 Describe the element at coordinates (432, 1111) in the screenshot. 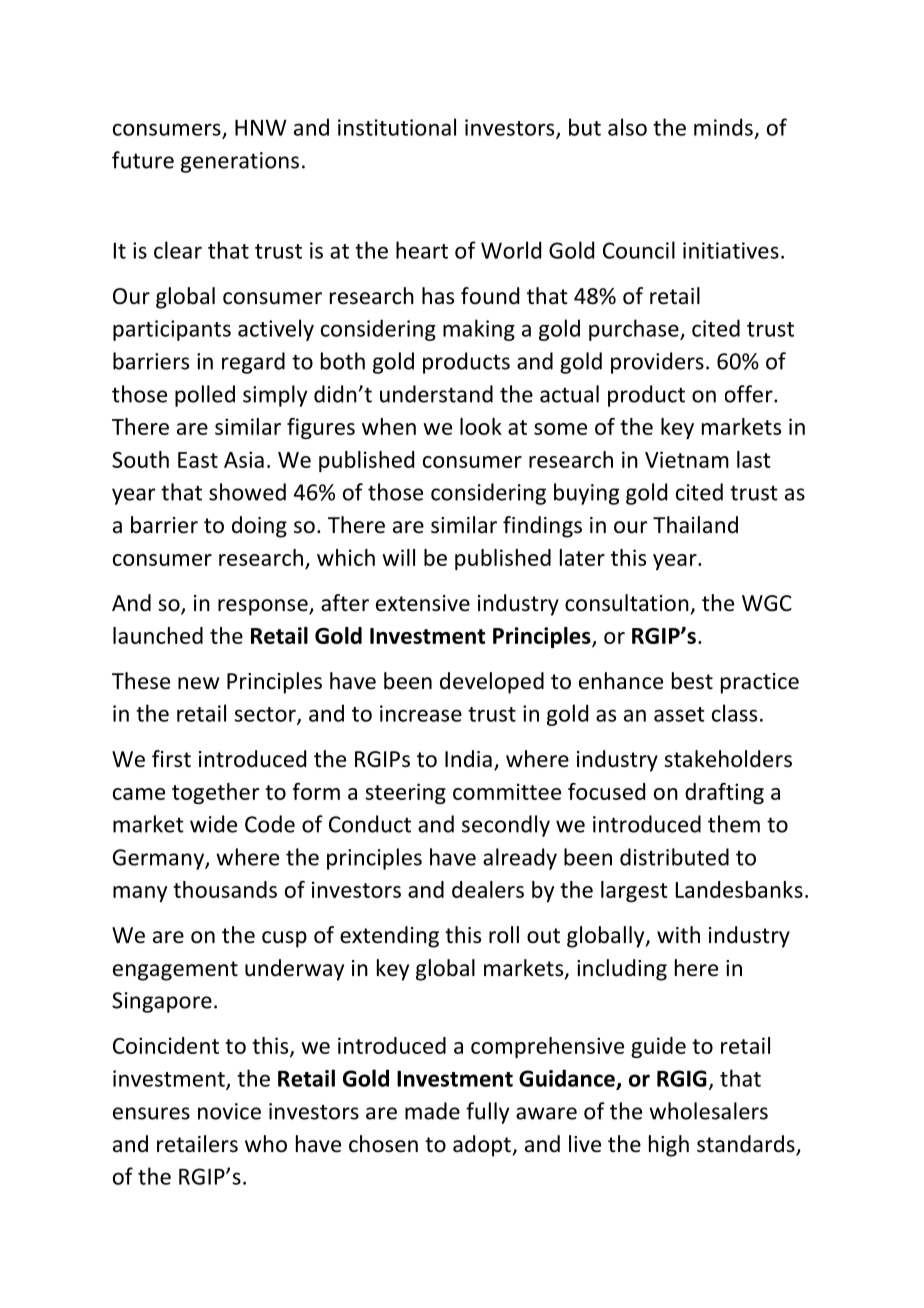

I see `made` at that location.
